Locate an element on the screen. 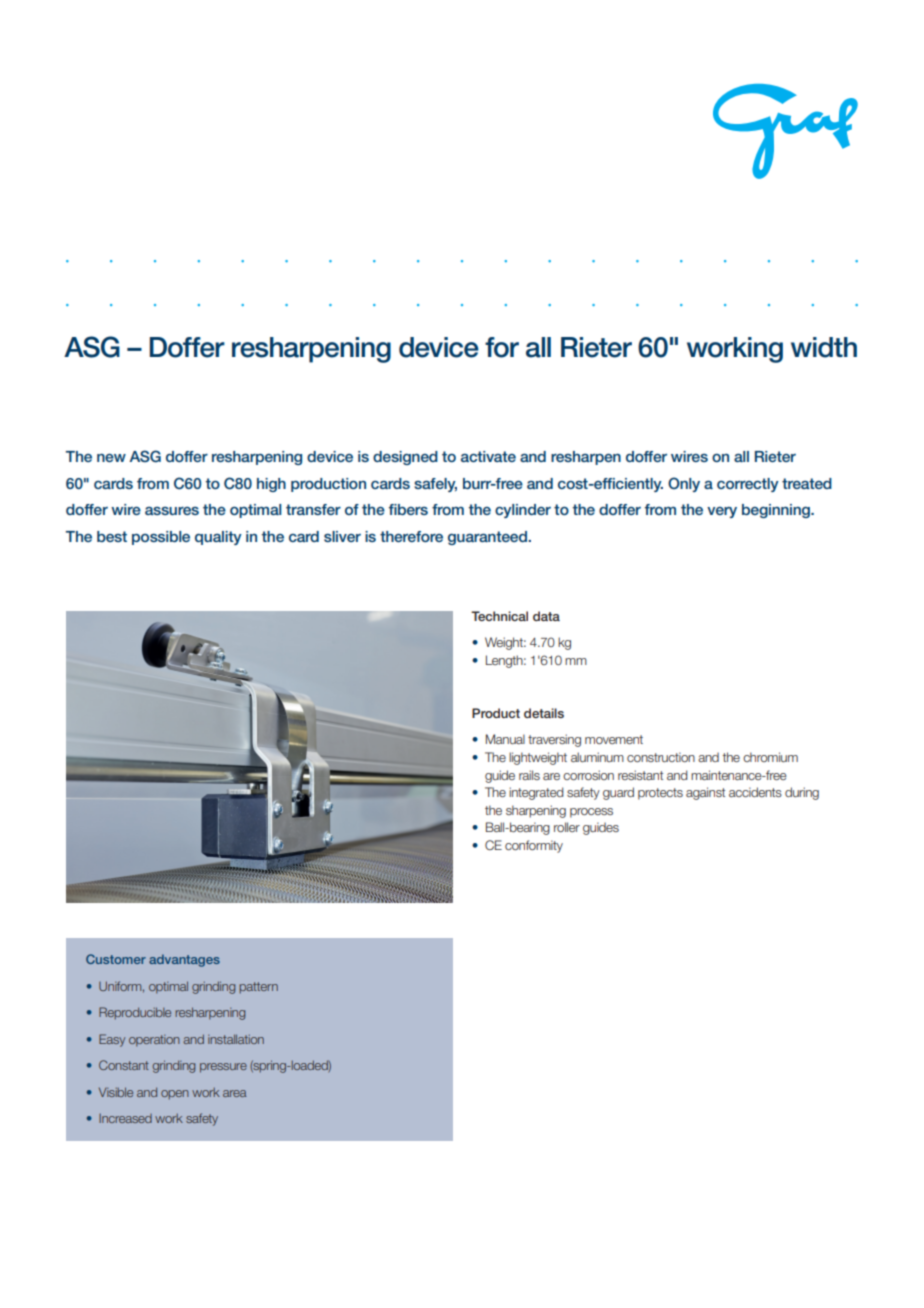 This screenshot has width=924, height=1308. activate is located at coordinates (488, 456).
